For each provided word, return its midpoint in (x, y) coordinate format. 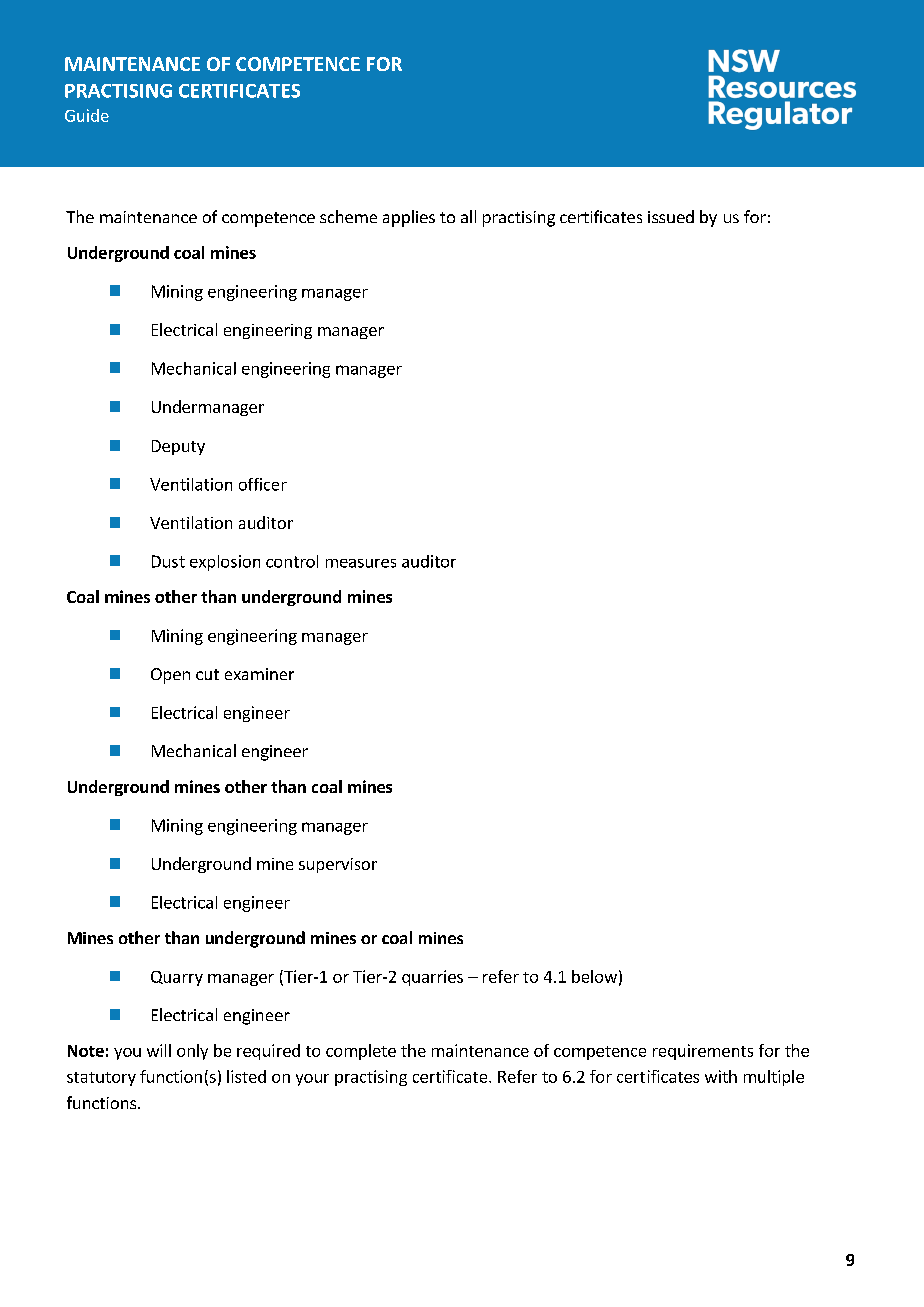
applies (409, 218)
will (159, 1050)
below (594, 976)
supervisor (338, 865)
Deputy (178, 447)
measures (361, 563)
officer (263, 484)
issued (671, 216)
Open (170, 676)
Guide (87, 115)
